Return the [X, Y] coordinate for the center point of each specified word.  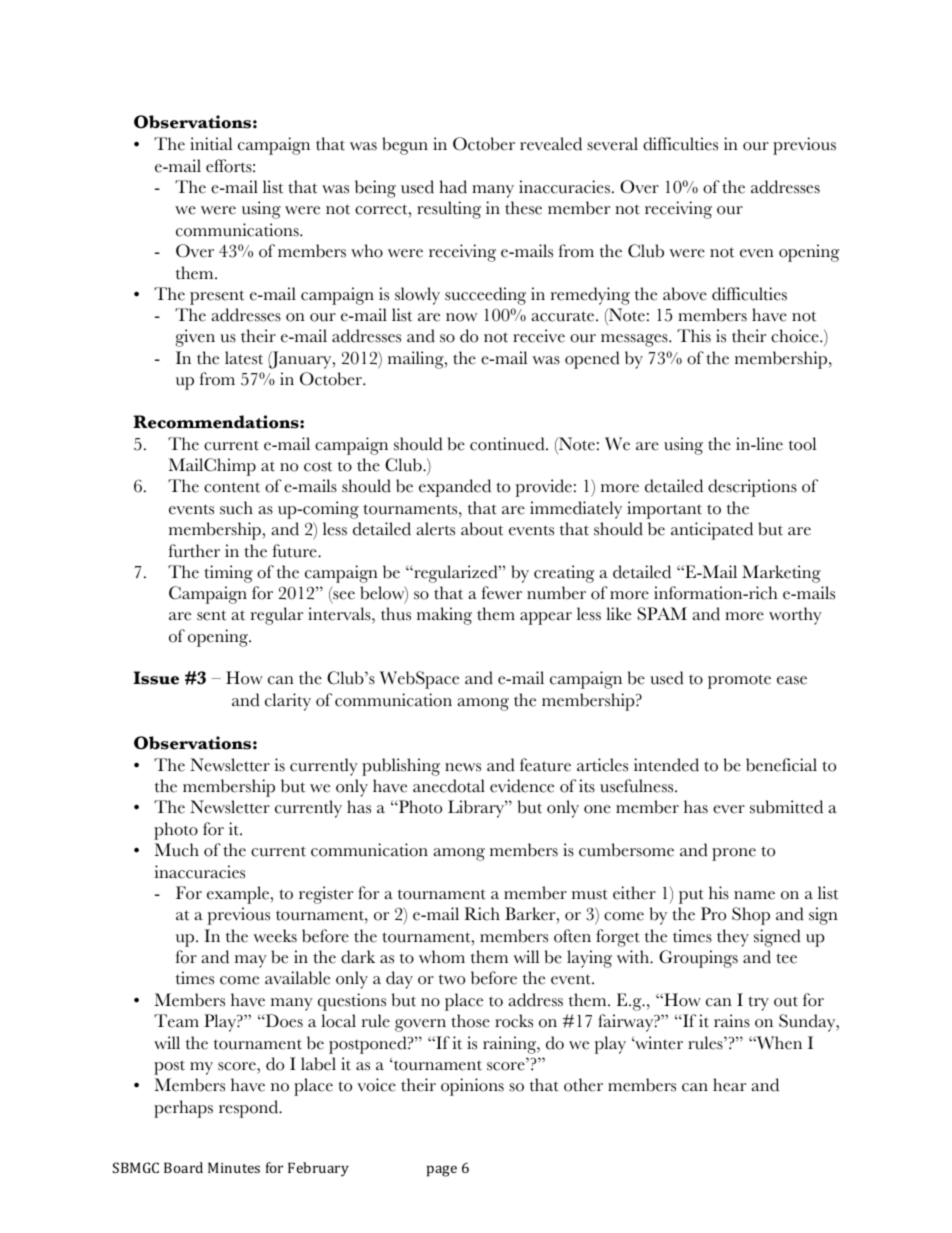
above [685, 294]
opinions [472, 1087]
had [453, 187]
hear [729, 1085]
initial [211, 144]
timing [228, 574]
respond [250, 1109]
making [444, 616]
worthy [795, 616]
